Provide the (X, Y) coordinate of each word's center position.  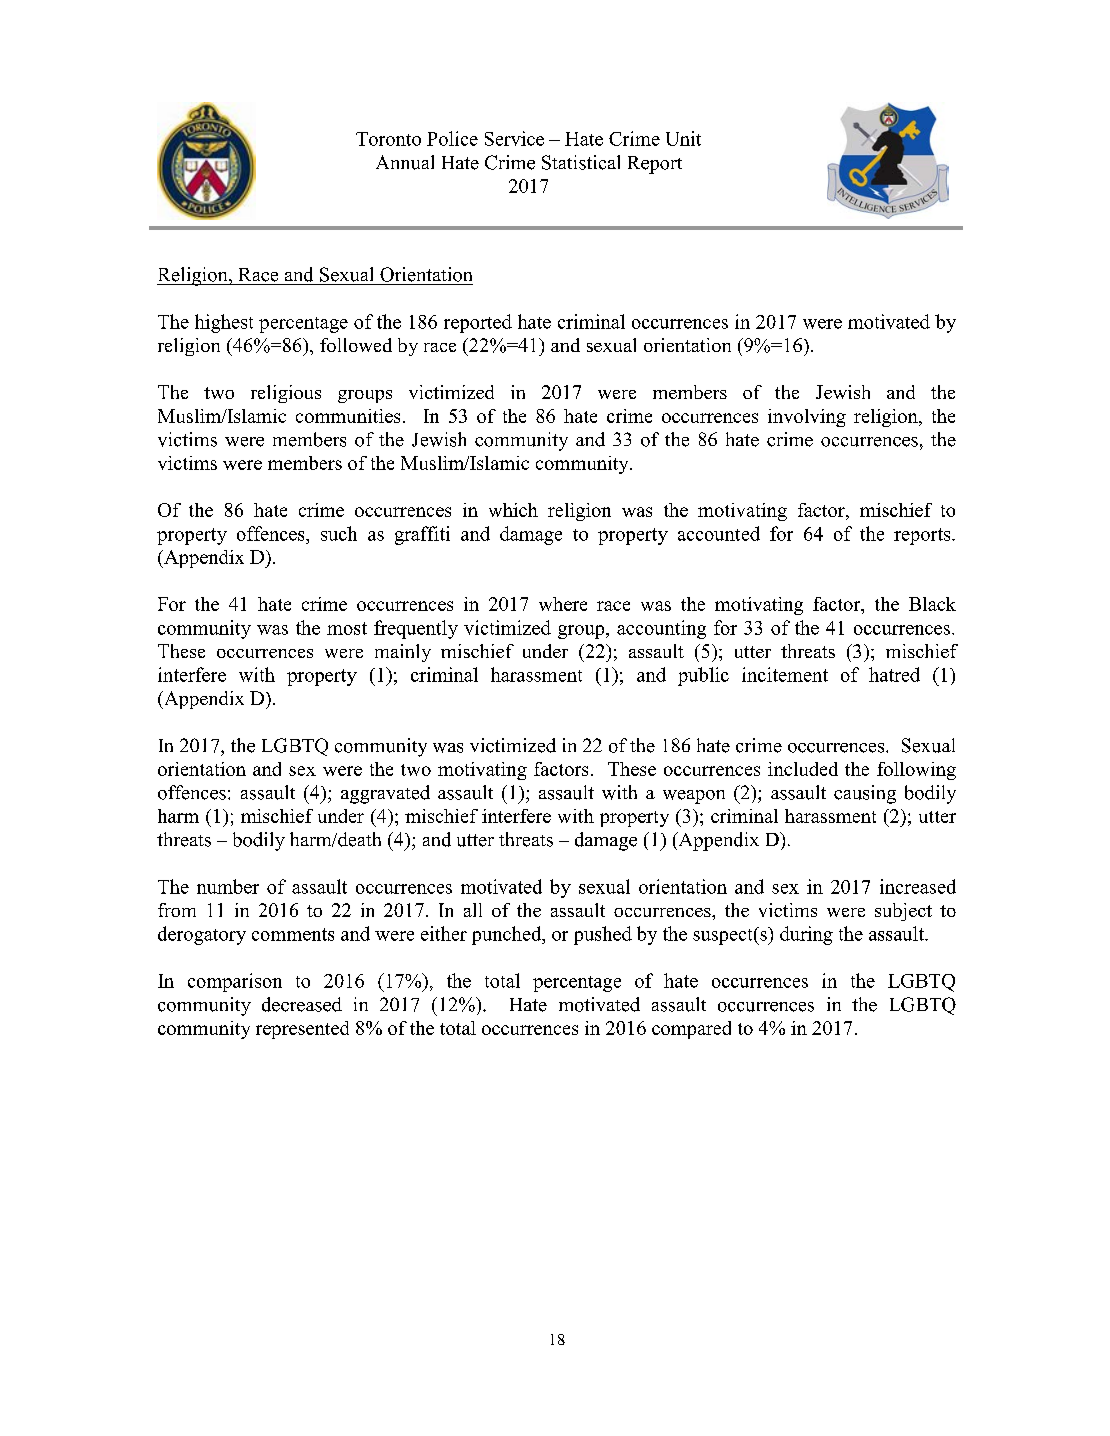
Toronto (388, 139)
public (703, 676)
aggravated (385, 794)
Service (514, 138)
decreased (302, 1004)
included (803, 769)
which (513, 510)
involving (807, 418)
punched (508, 935)
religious (286, 394)
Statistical (581, 162)
